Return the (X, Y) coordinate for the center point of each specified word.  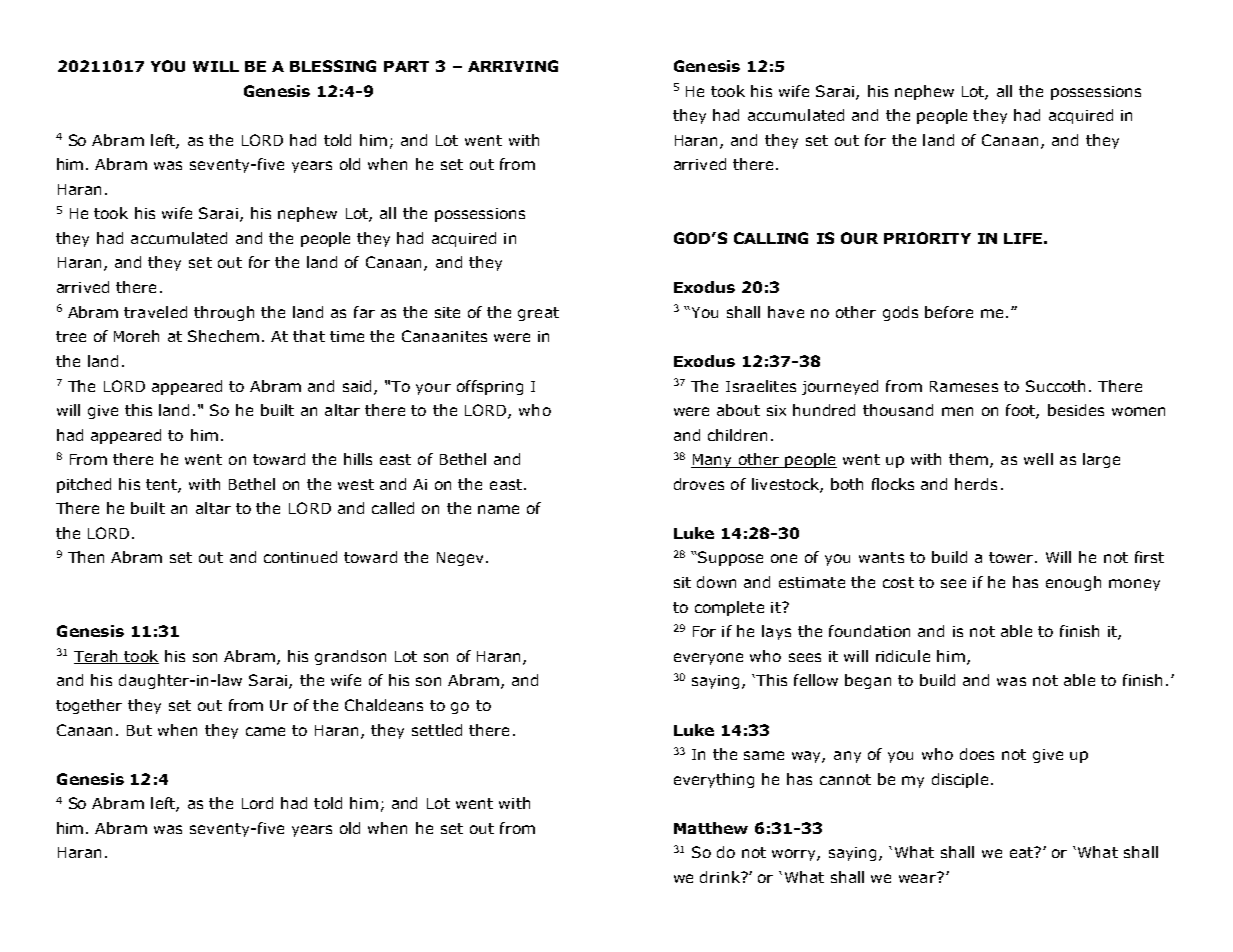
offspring (490, 387)
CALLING (771, 238)
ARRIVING (513, 66)
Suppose (729, 558)
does (977, 754)
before (949, 312)
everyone (708, 659)
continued (300, 557)
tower (1012, 557)
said (357, 386)
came (265, 731)
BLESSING (333, 66)
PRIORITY (927, 238)
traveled (155, 312)
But (139, 730)
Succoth (1055, 386)
